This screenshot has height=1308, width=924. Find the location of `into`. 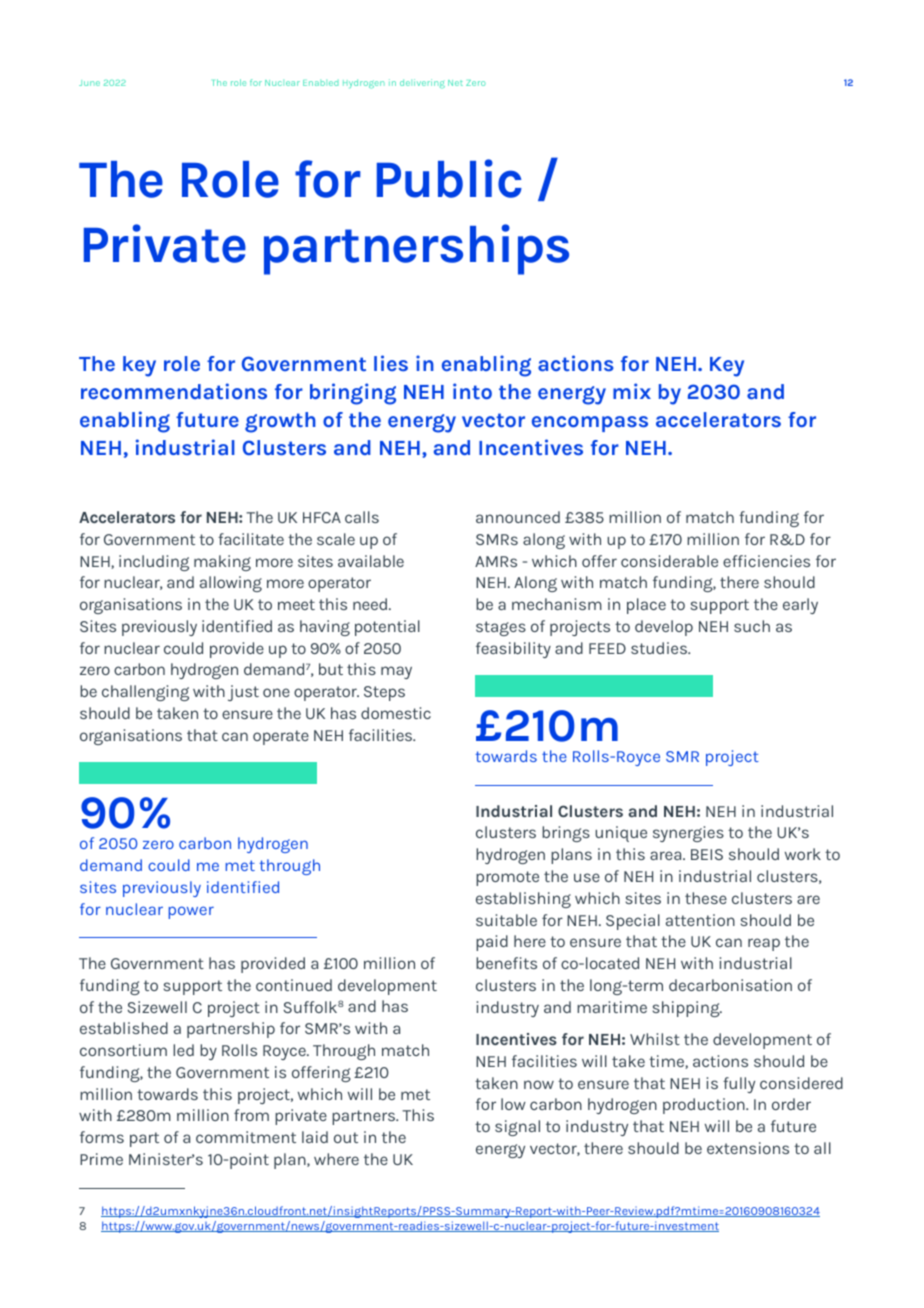

into is located at coordinates (472, 391).
